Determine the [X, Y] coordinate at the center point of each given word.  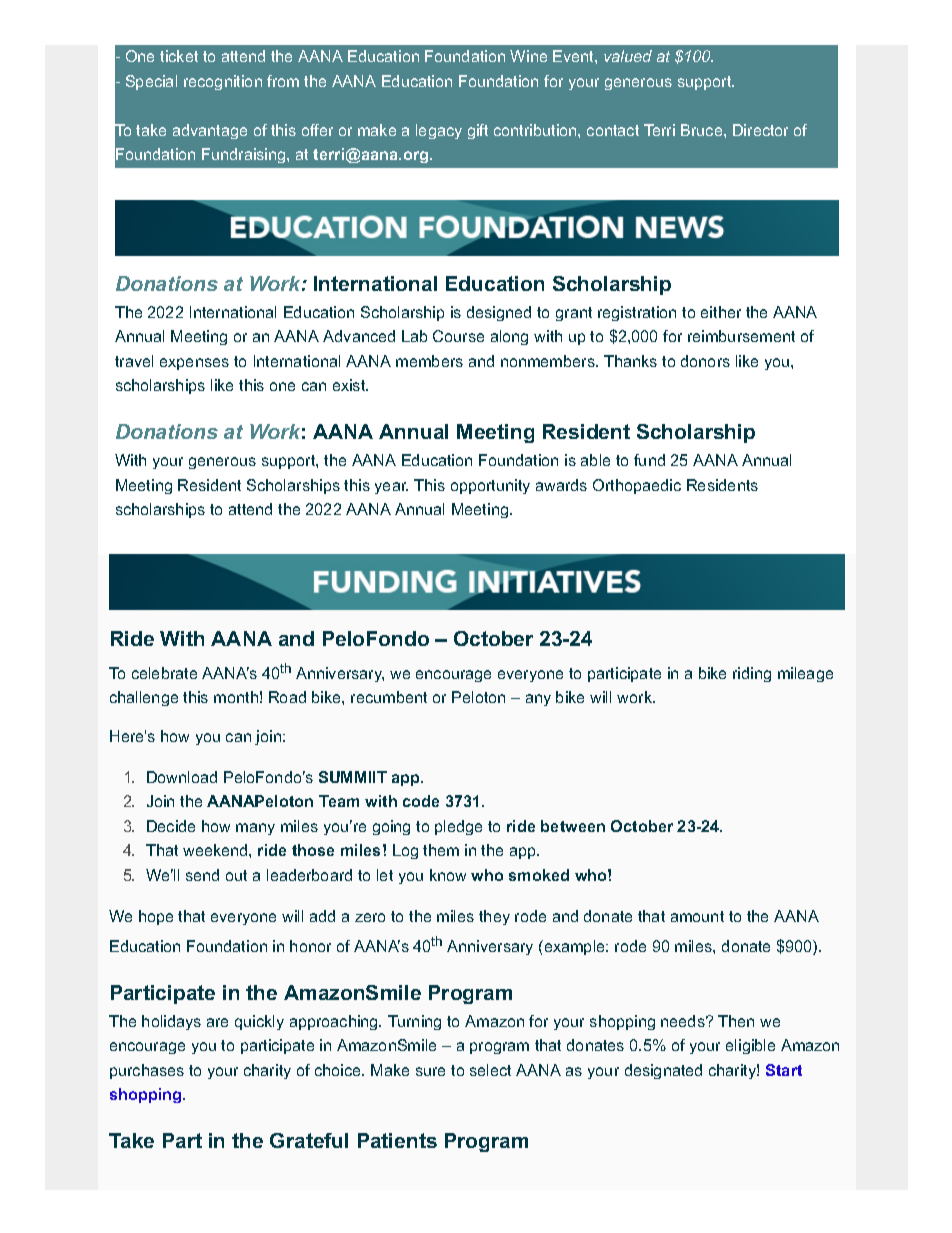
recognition [223, 82]
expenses [194, 364]
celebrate [164, 673]
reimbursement [741, 336]
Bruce [701, 130]
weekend [216, 850]
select [490, 1070]
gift [478, 131]
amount [697, 916]
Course [458, 336]
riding [752, 674]
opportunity [490, 486]
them [441, 850]
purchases [147, 1071]
